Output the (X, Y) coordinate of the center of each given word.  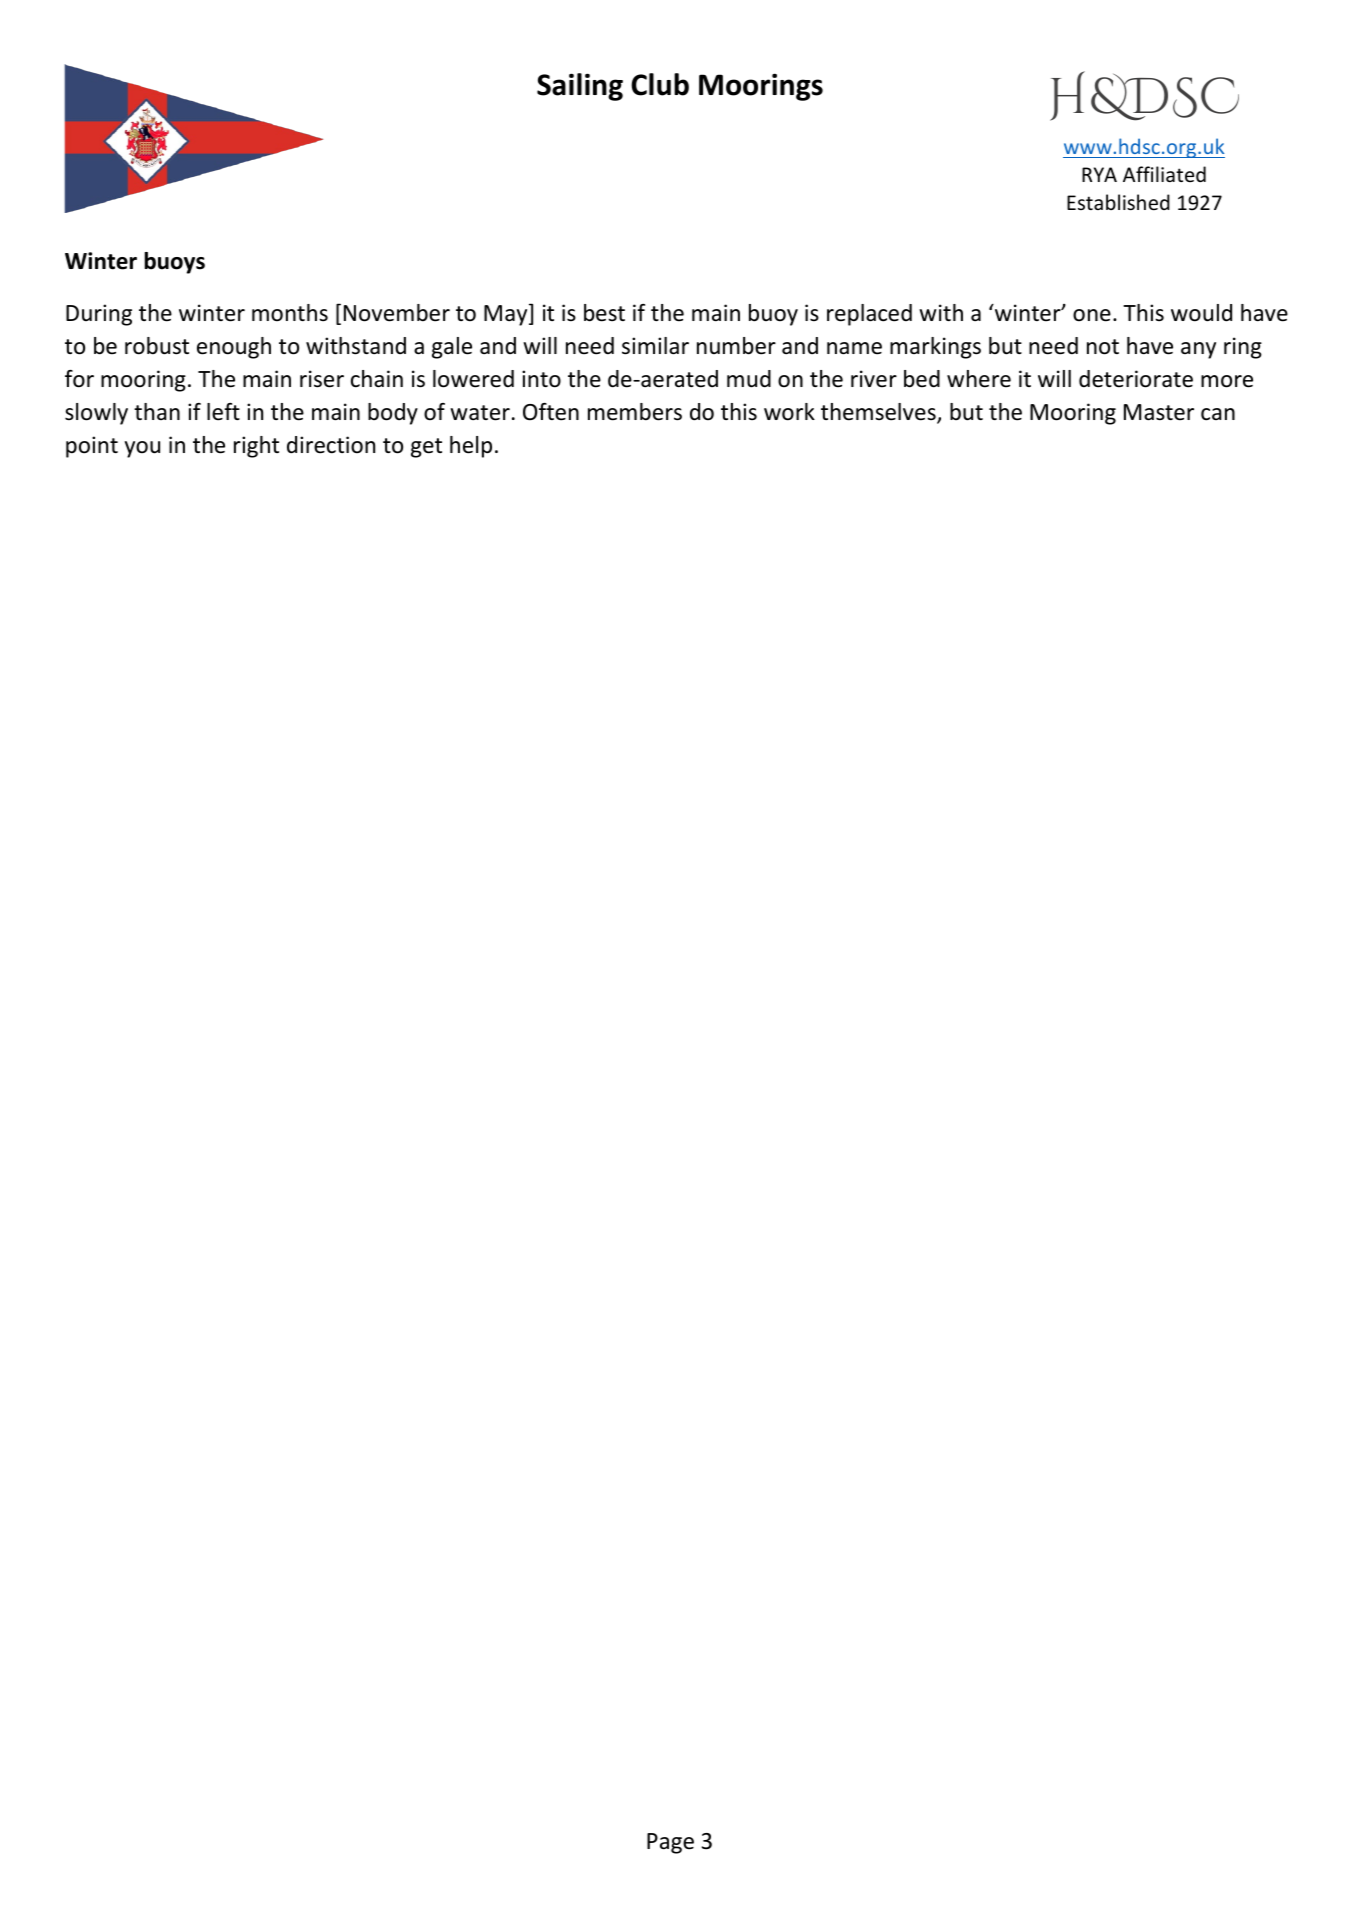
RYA (1099, 174)
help (471, 447)
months (290, 313)
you (142, 449)
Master (1159, 412)
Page (670, 1843)
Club (660, 84)
